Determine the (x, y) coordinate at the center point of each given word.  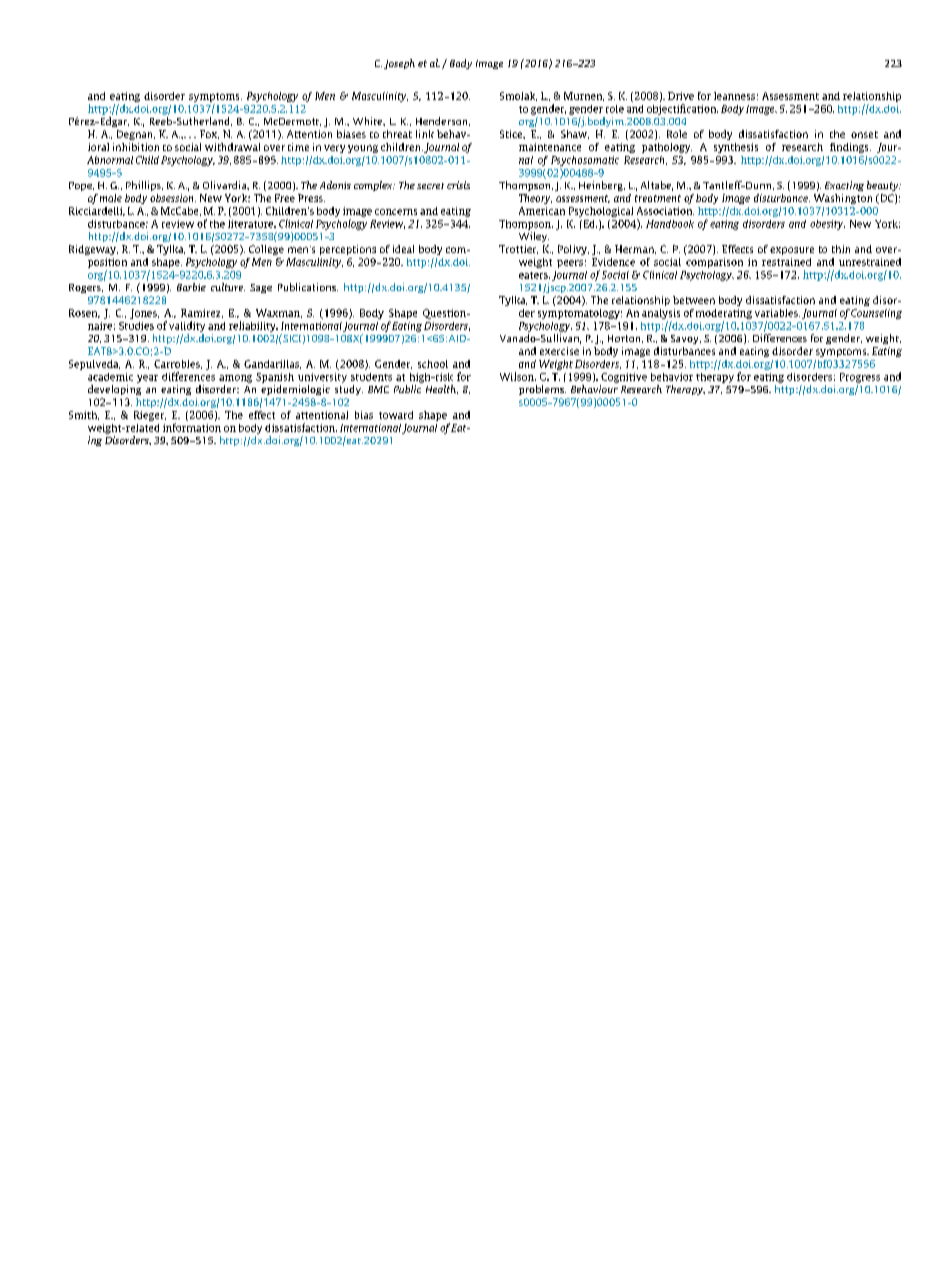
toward (396, 415)
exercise (559, 351)
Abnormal (110, 160)
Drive (681, 96)
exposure (792, 251)
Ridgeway (93, 250)
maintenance (550, 147)
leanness (734, 96)
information (192, 427)
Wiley (534, 237)
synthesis (736, 148)
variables (777, 313)
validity (187, 326)
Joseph (399, 64)
